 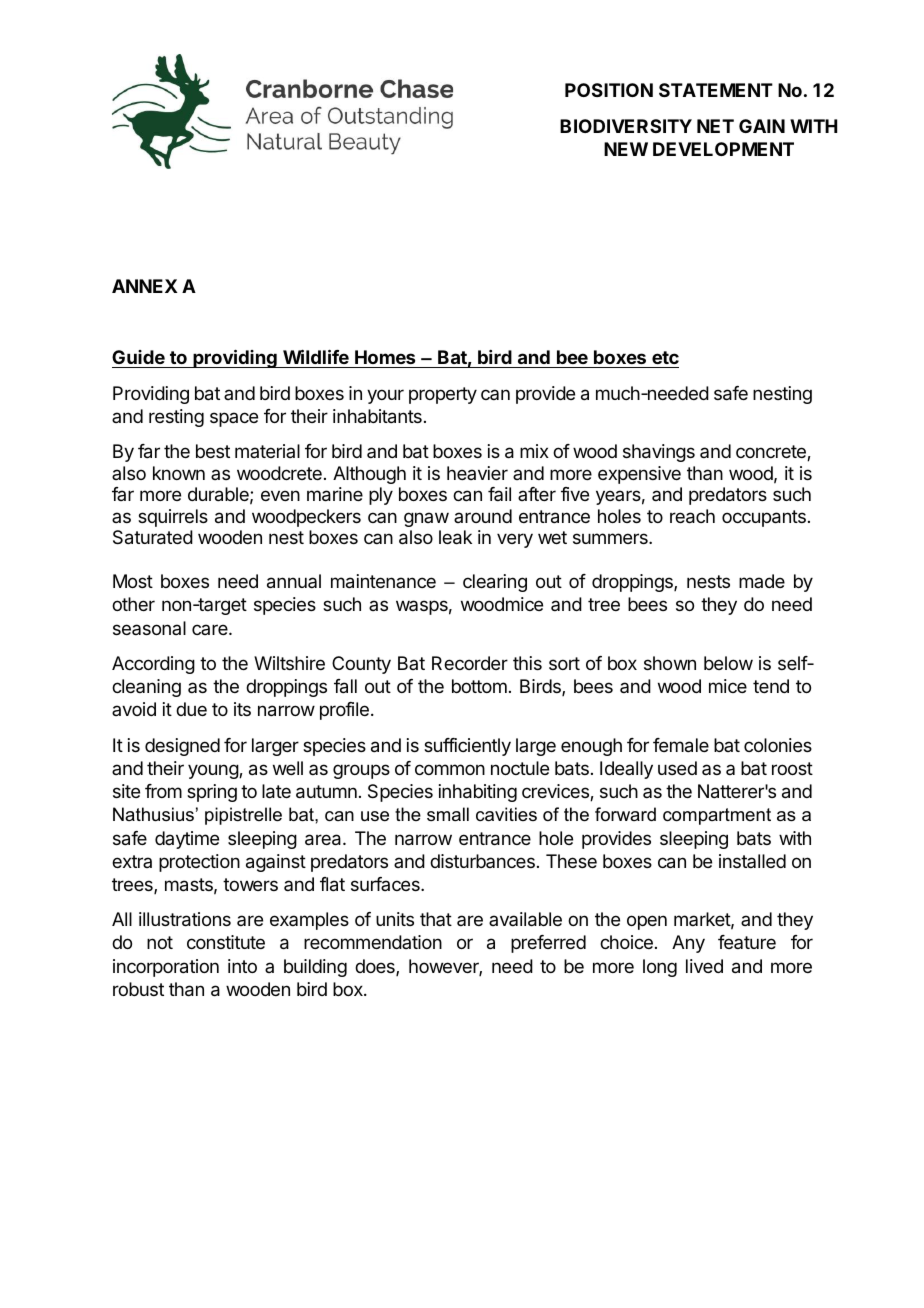 What do you see at coordinates (436, 919) in the screenshot?
I see `that` at bounding box center [436, 919].
